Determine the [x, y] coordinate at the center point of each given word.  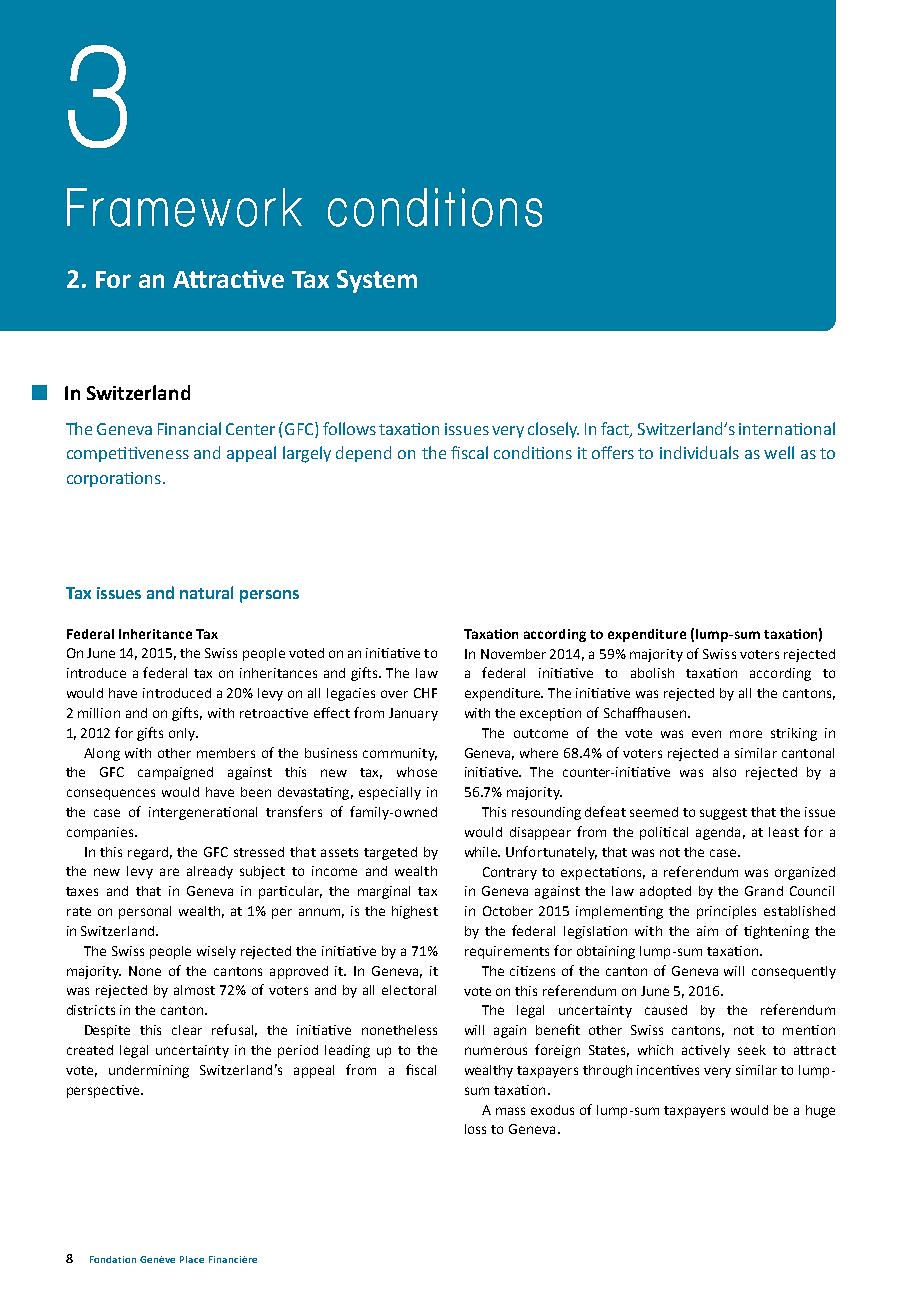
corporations [114, 479]
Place [192, 1259]
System [377, 281]
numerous [496, 1051]
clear [187, 1030]
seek [752, 1050]
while [482, 852]
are [169, 872]
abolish [652, 673]
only [183, 734]
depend [363, 454]
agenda [718, 833]
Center [250, 429]
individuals [699, 452]
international [787, 428]
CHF [425, 693]
